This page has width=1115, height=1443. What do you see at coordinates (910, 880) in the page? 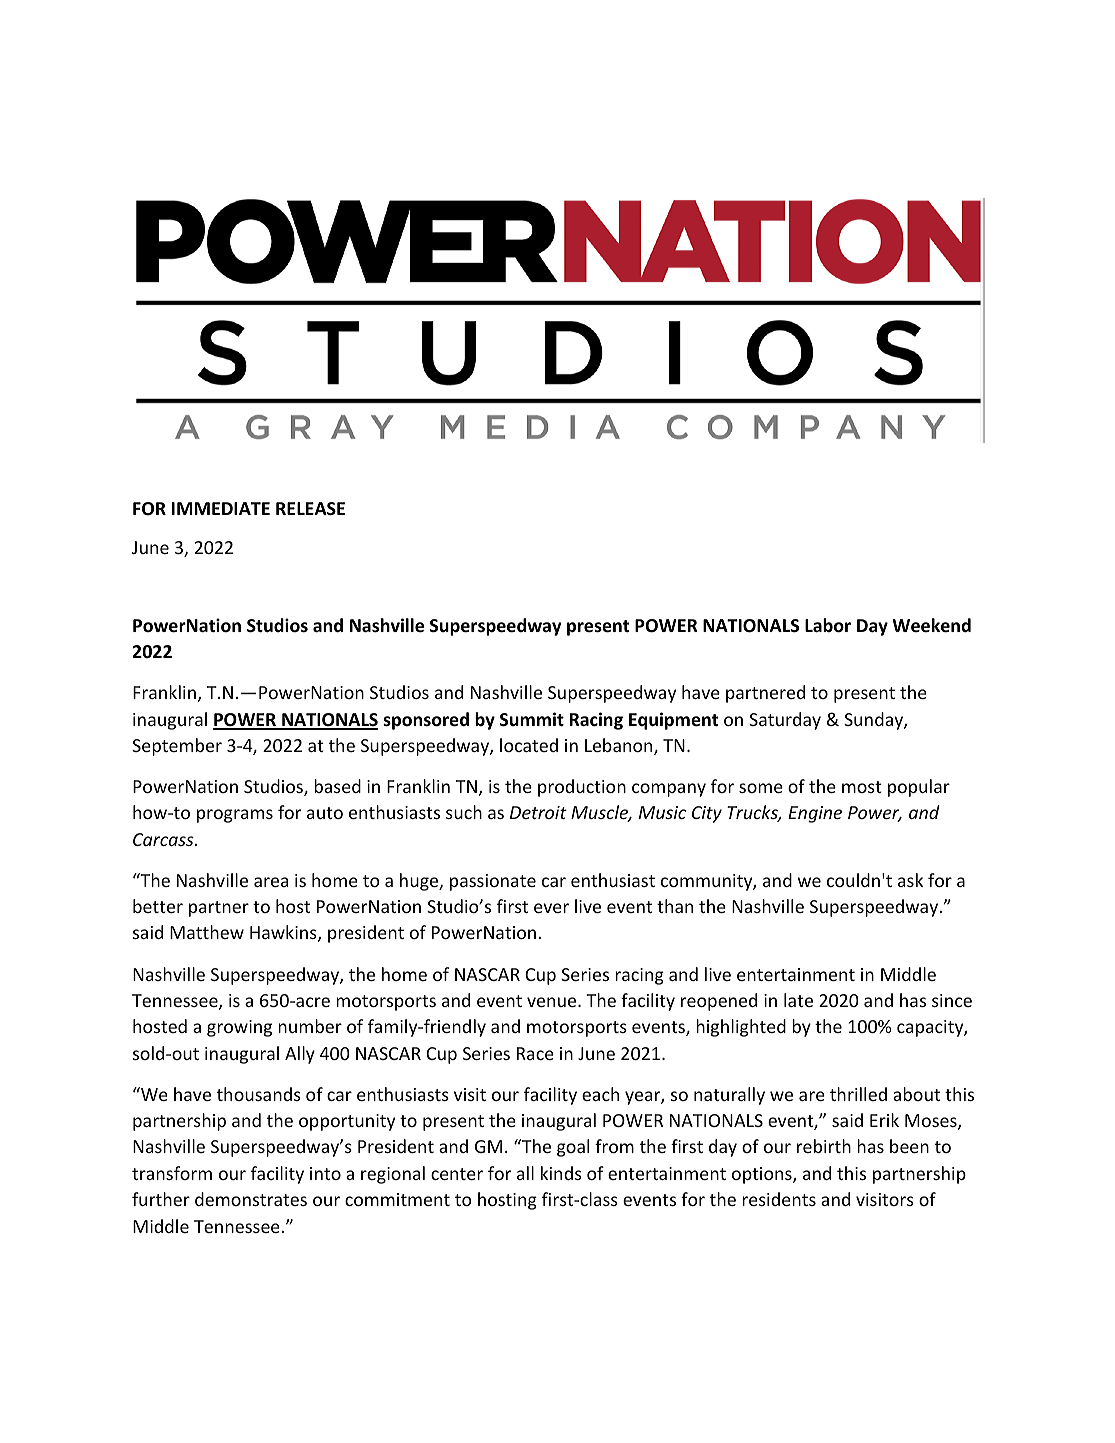
I see `ask` at bounding box center [910, 880].
